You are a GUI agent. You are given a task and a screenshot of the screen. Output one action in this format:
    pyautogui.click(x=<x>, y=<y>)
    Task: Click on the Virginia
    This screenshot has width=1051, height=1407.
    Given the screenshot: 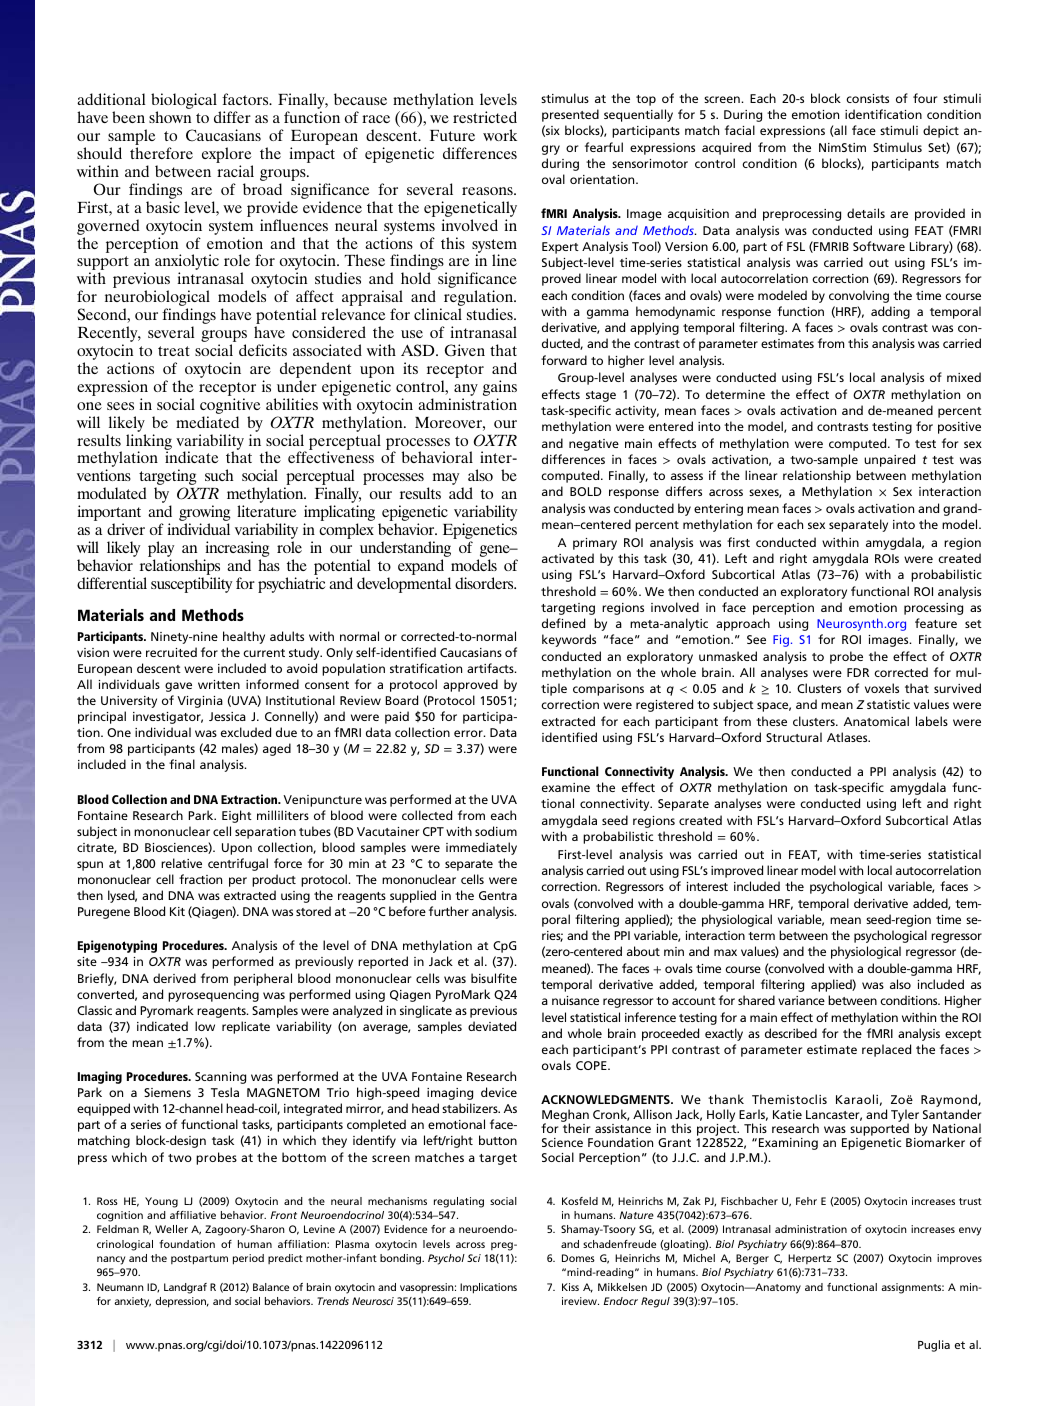 What is the action you would take?
    pyautogui.click(x=200, y=702)
